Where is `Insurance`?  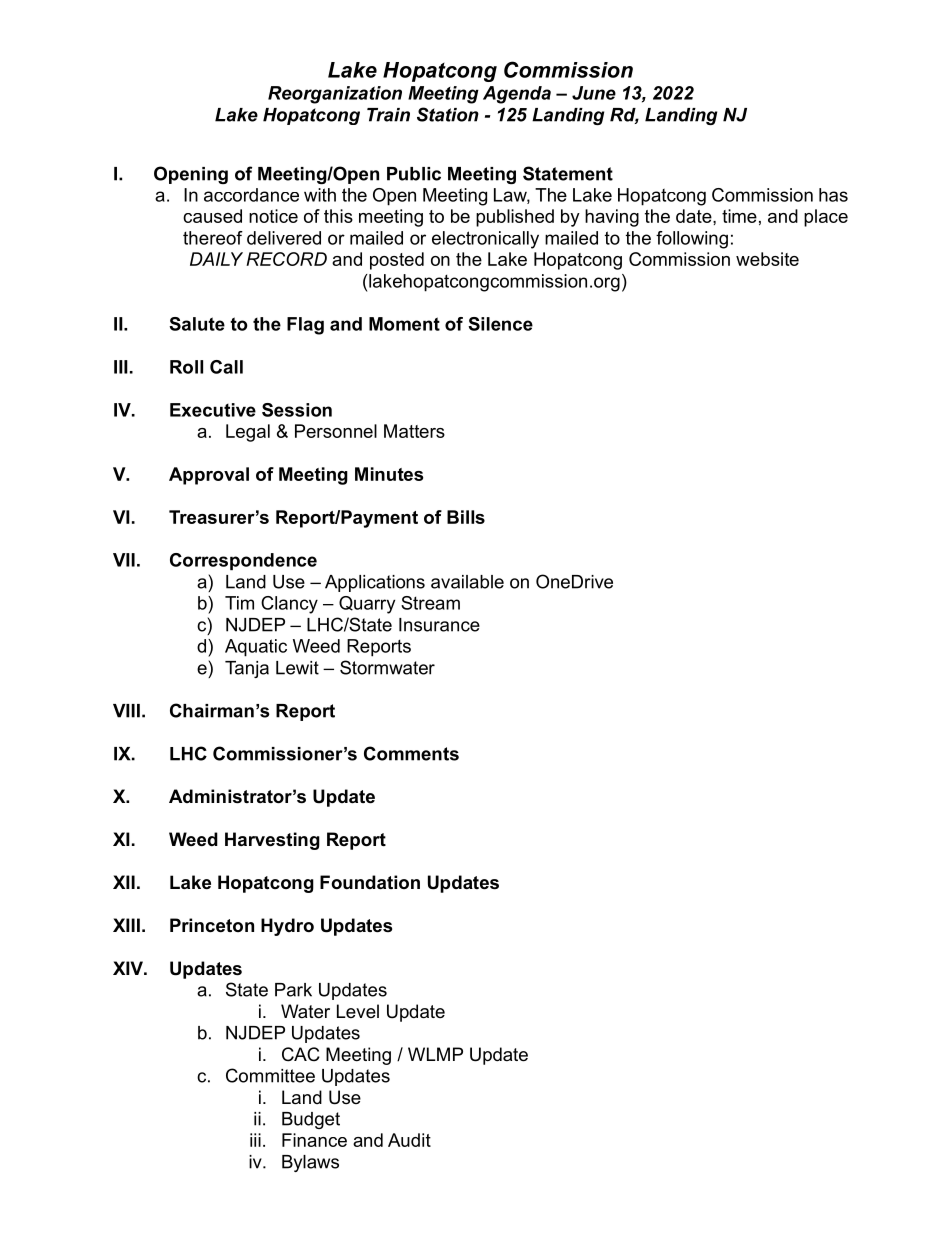
Insurance is located at coordinates (439, 625).
